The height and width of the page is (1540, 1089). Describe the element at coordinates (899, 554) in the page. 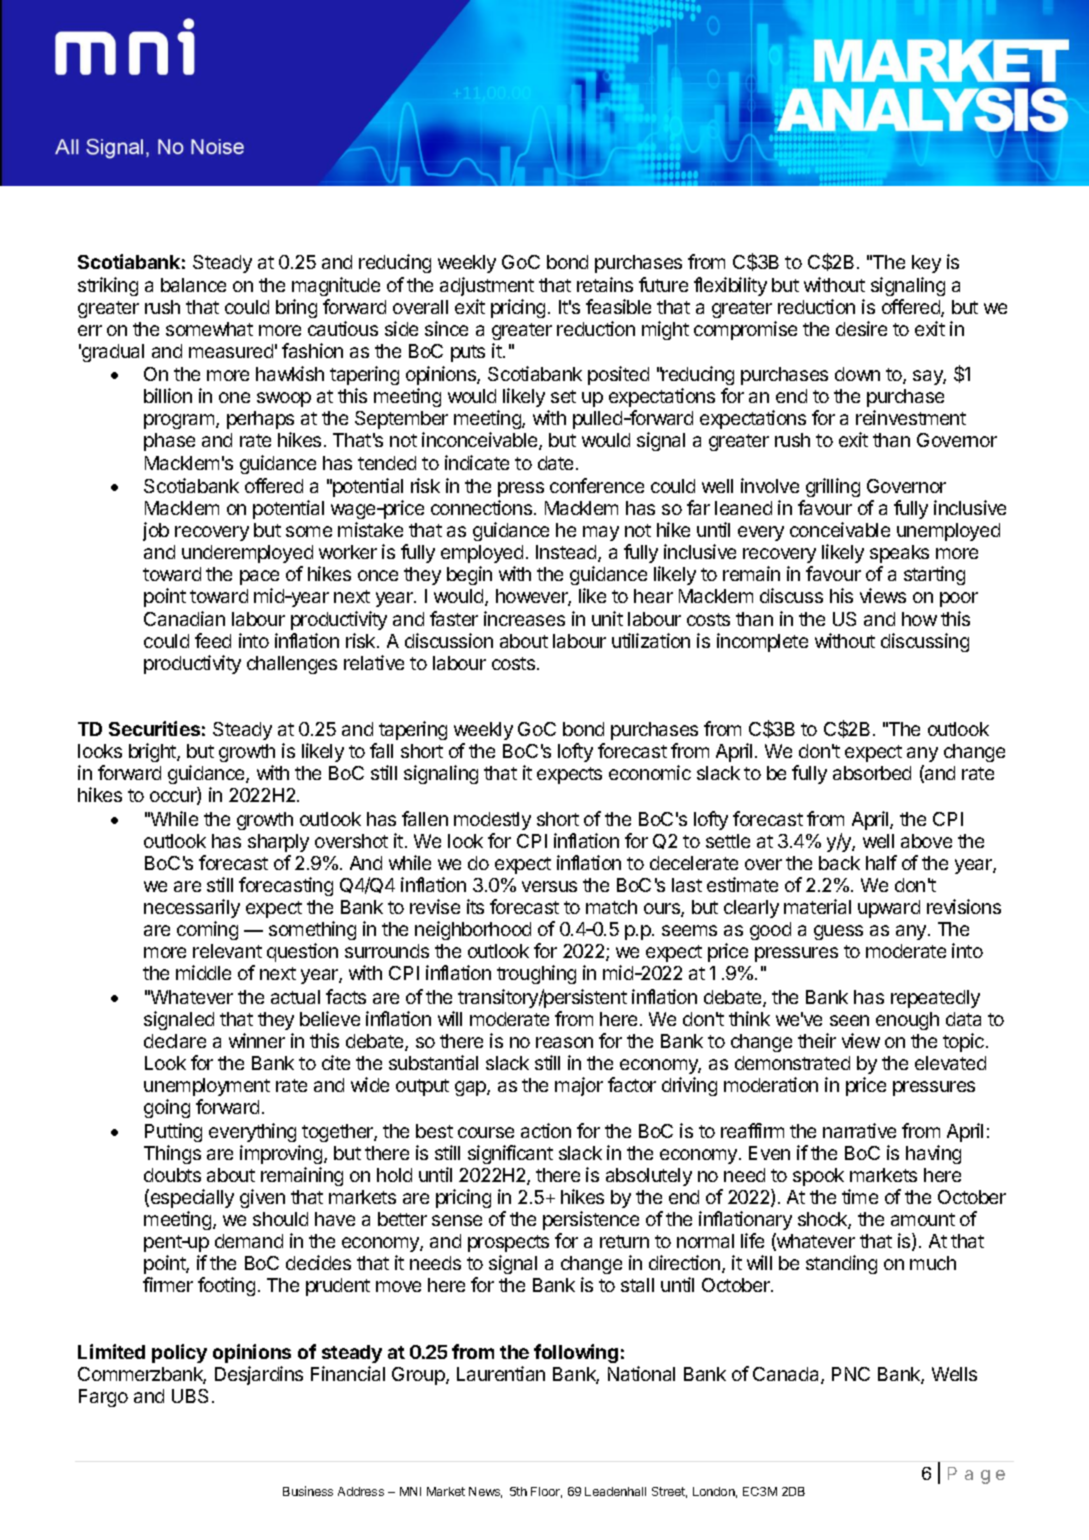

I see `speaks` at that location.
